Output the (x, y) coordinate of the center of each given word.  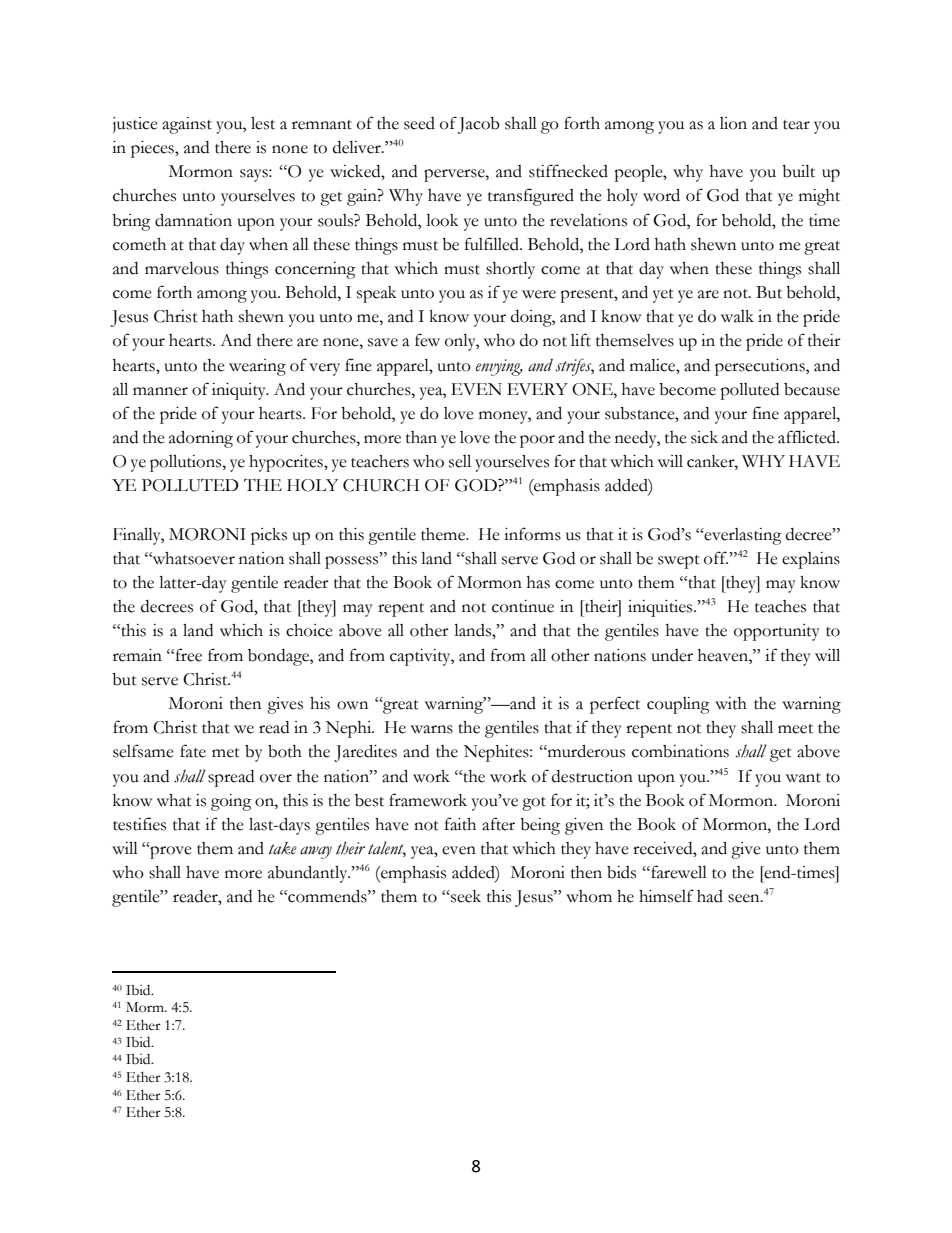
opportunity (777, 632)
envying (499, 367)
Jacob (479, 125)
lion (733, 123)
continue (523, 606)
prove (170, 852)
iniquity (240, 391)
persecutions (761, 367)
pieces (153, 149)
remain (137, 655)
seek (465, 896)
